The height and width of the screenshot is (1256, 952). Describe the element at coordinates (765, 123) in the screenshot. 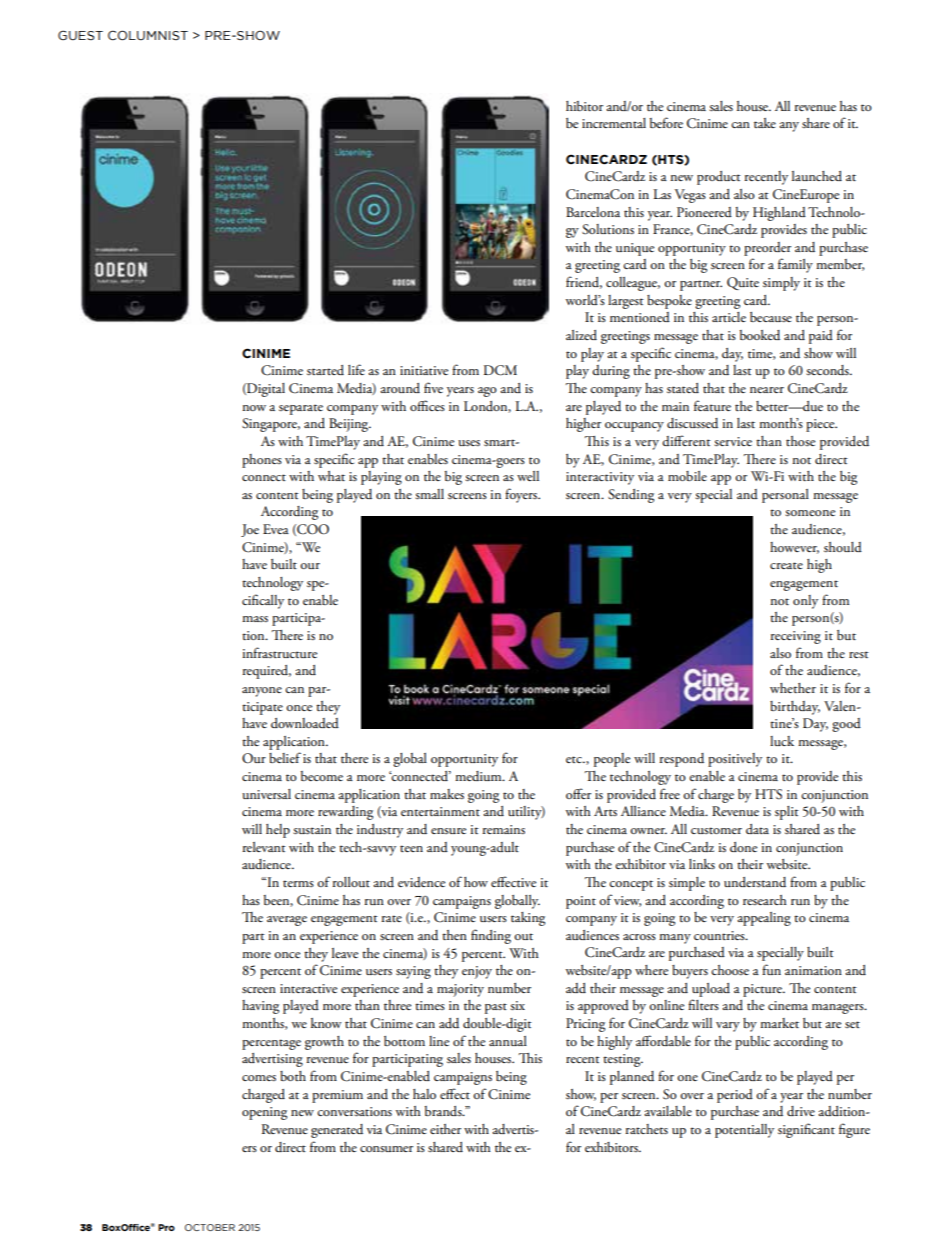

I see `take` at that location.
